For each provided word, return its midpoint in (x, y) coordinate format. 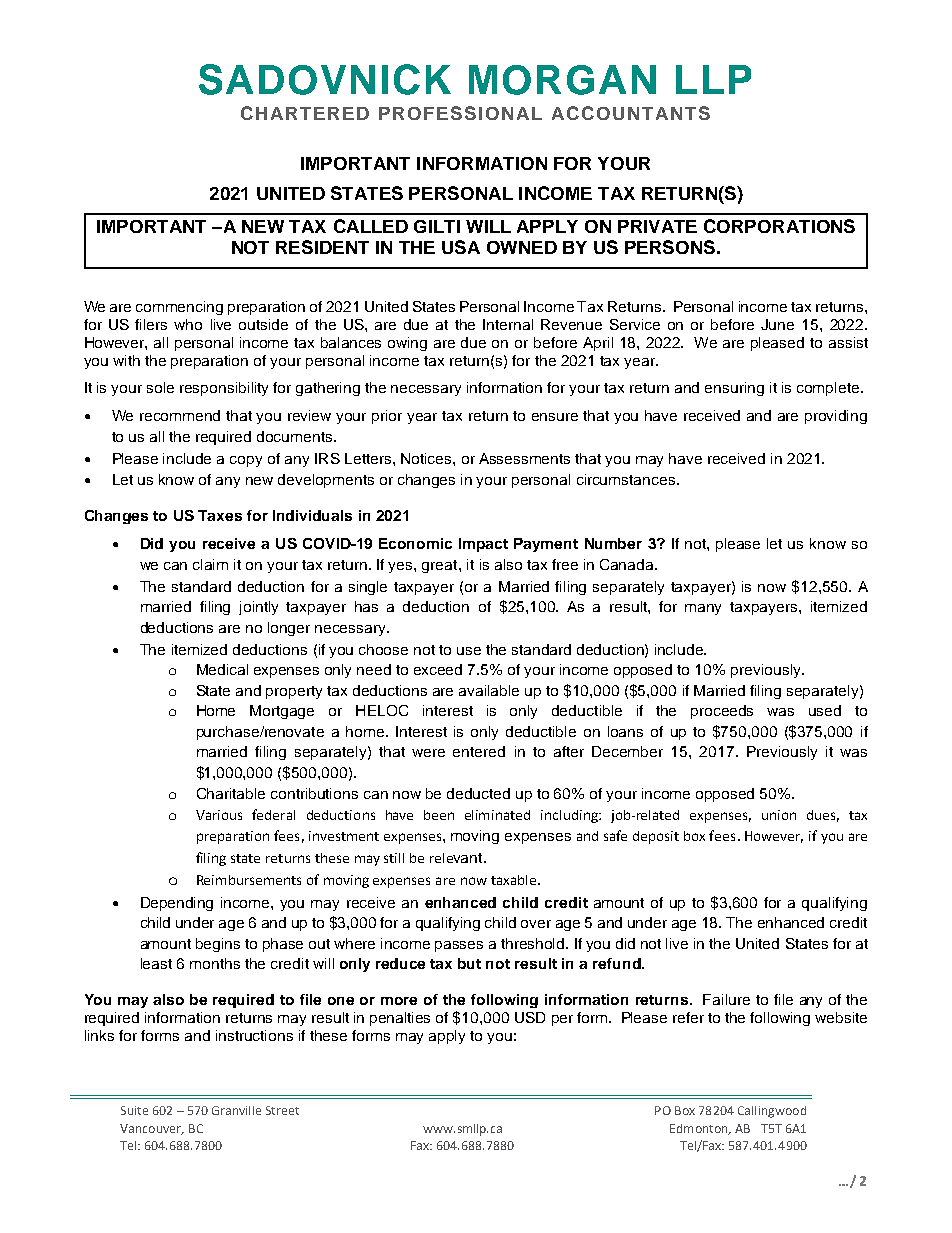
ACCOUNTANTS (631, 113)
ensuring (734, 389)
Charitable (231, 793)
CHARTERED (305, 113)
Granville (236, 1110)
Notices (427, 458)
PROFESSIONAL (460, 113)
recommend (180, 415)
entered (479, 751)
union (779, 815)
